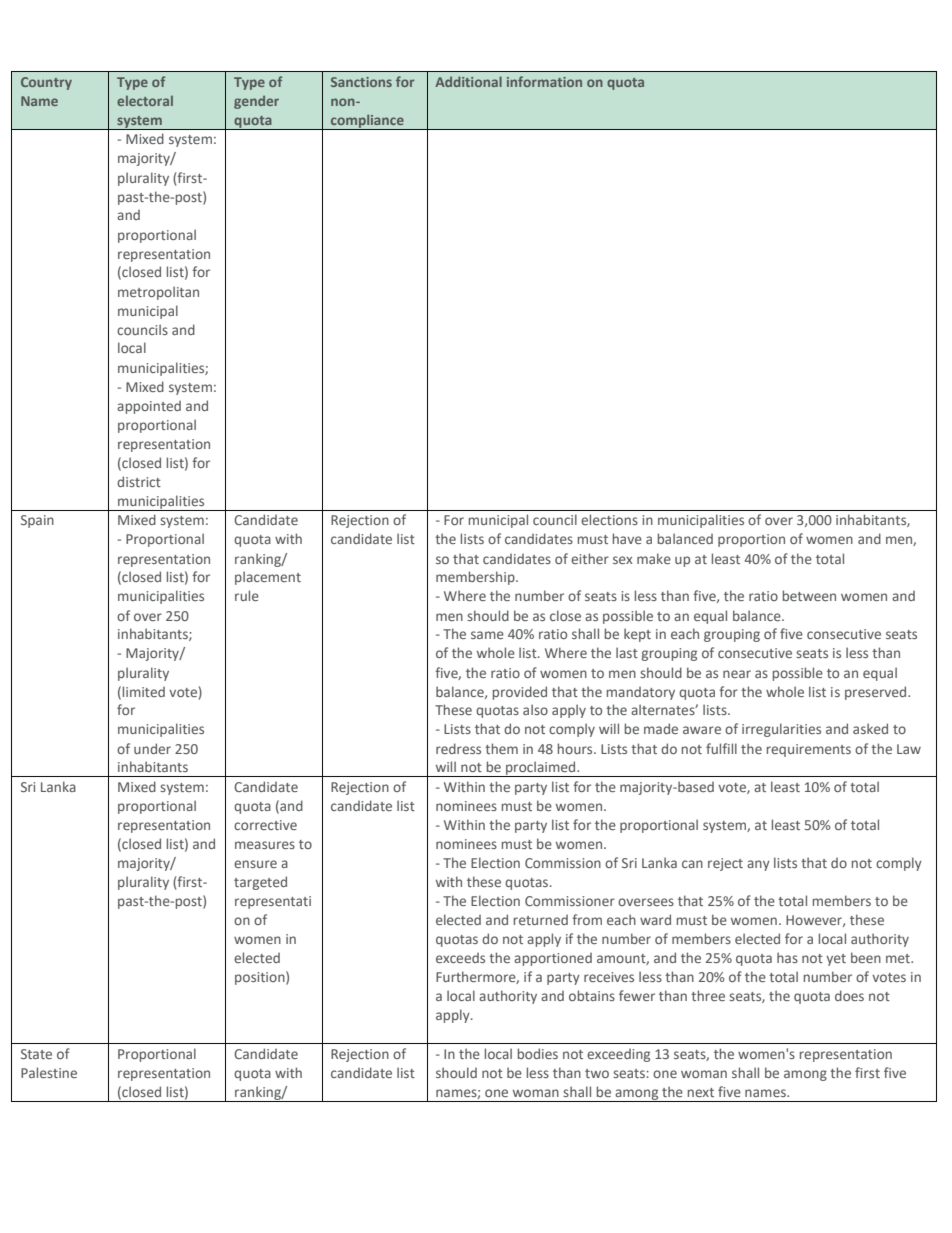 The image size is (952, 1233). What do you see at coordinates (361, 82) in the image?
I see `Sanctions` at bounding box center [361, 82].
